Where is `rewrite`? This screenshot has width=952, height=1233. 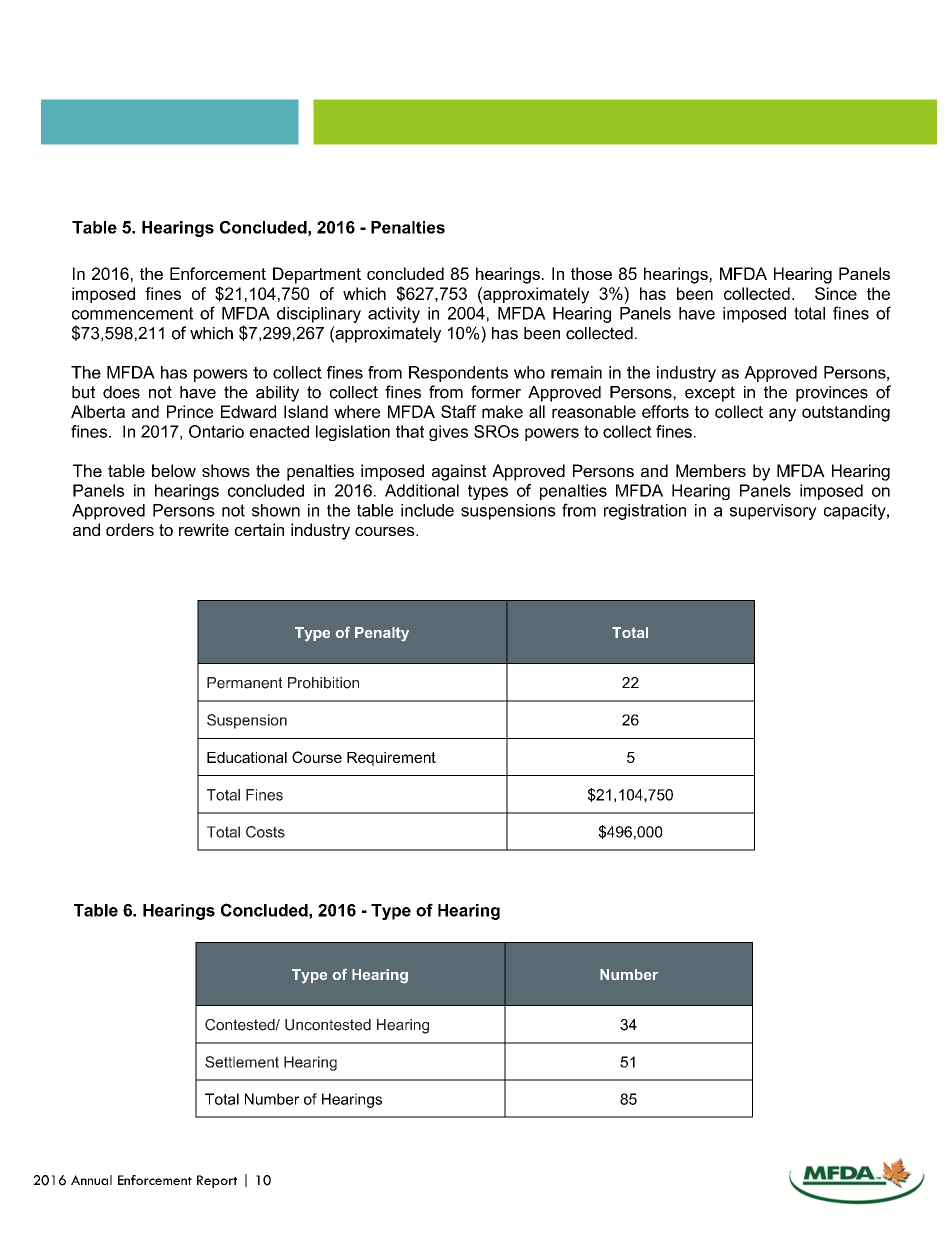
rewrite is located at coordinates (204, 529).
